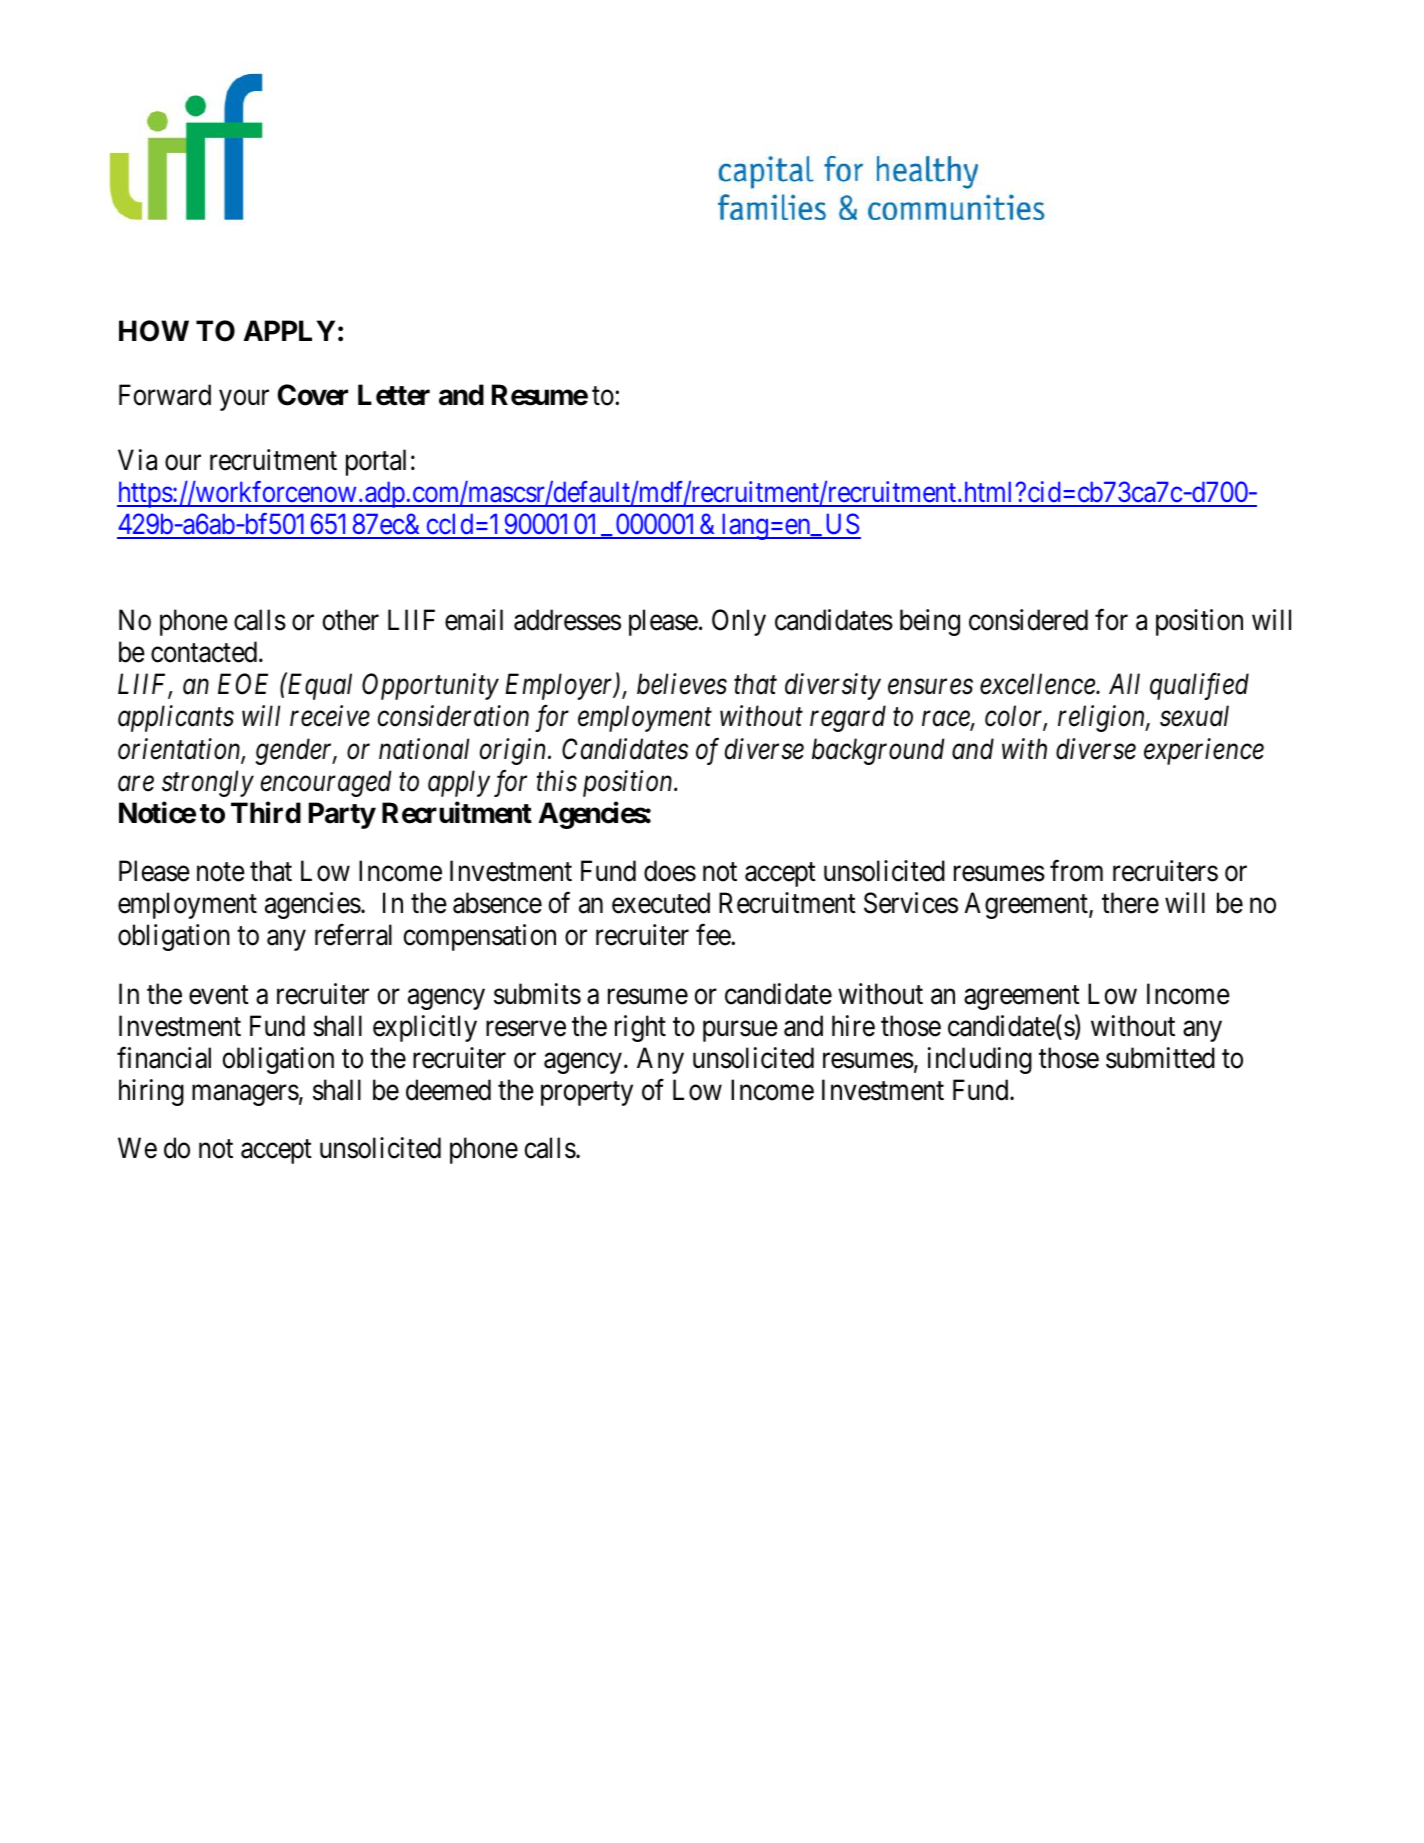 This screenshot has height=1843, width=1424. Describe the element at coordinates (567, 620) in the screenshot. I see `addresses` at that location.
